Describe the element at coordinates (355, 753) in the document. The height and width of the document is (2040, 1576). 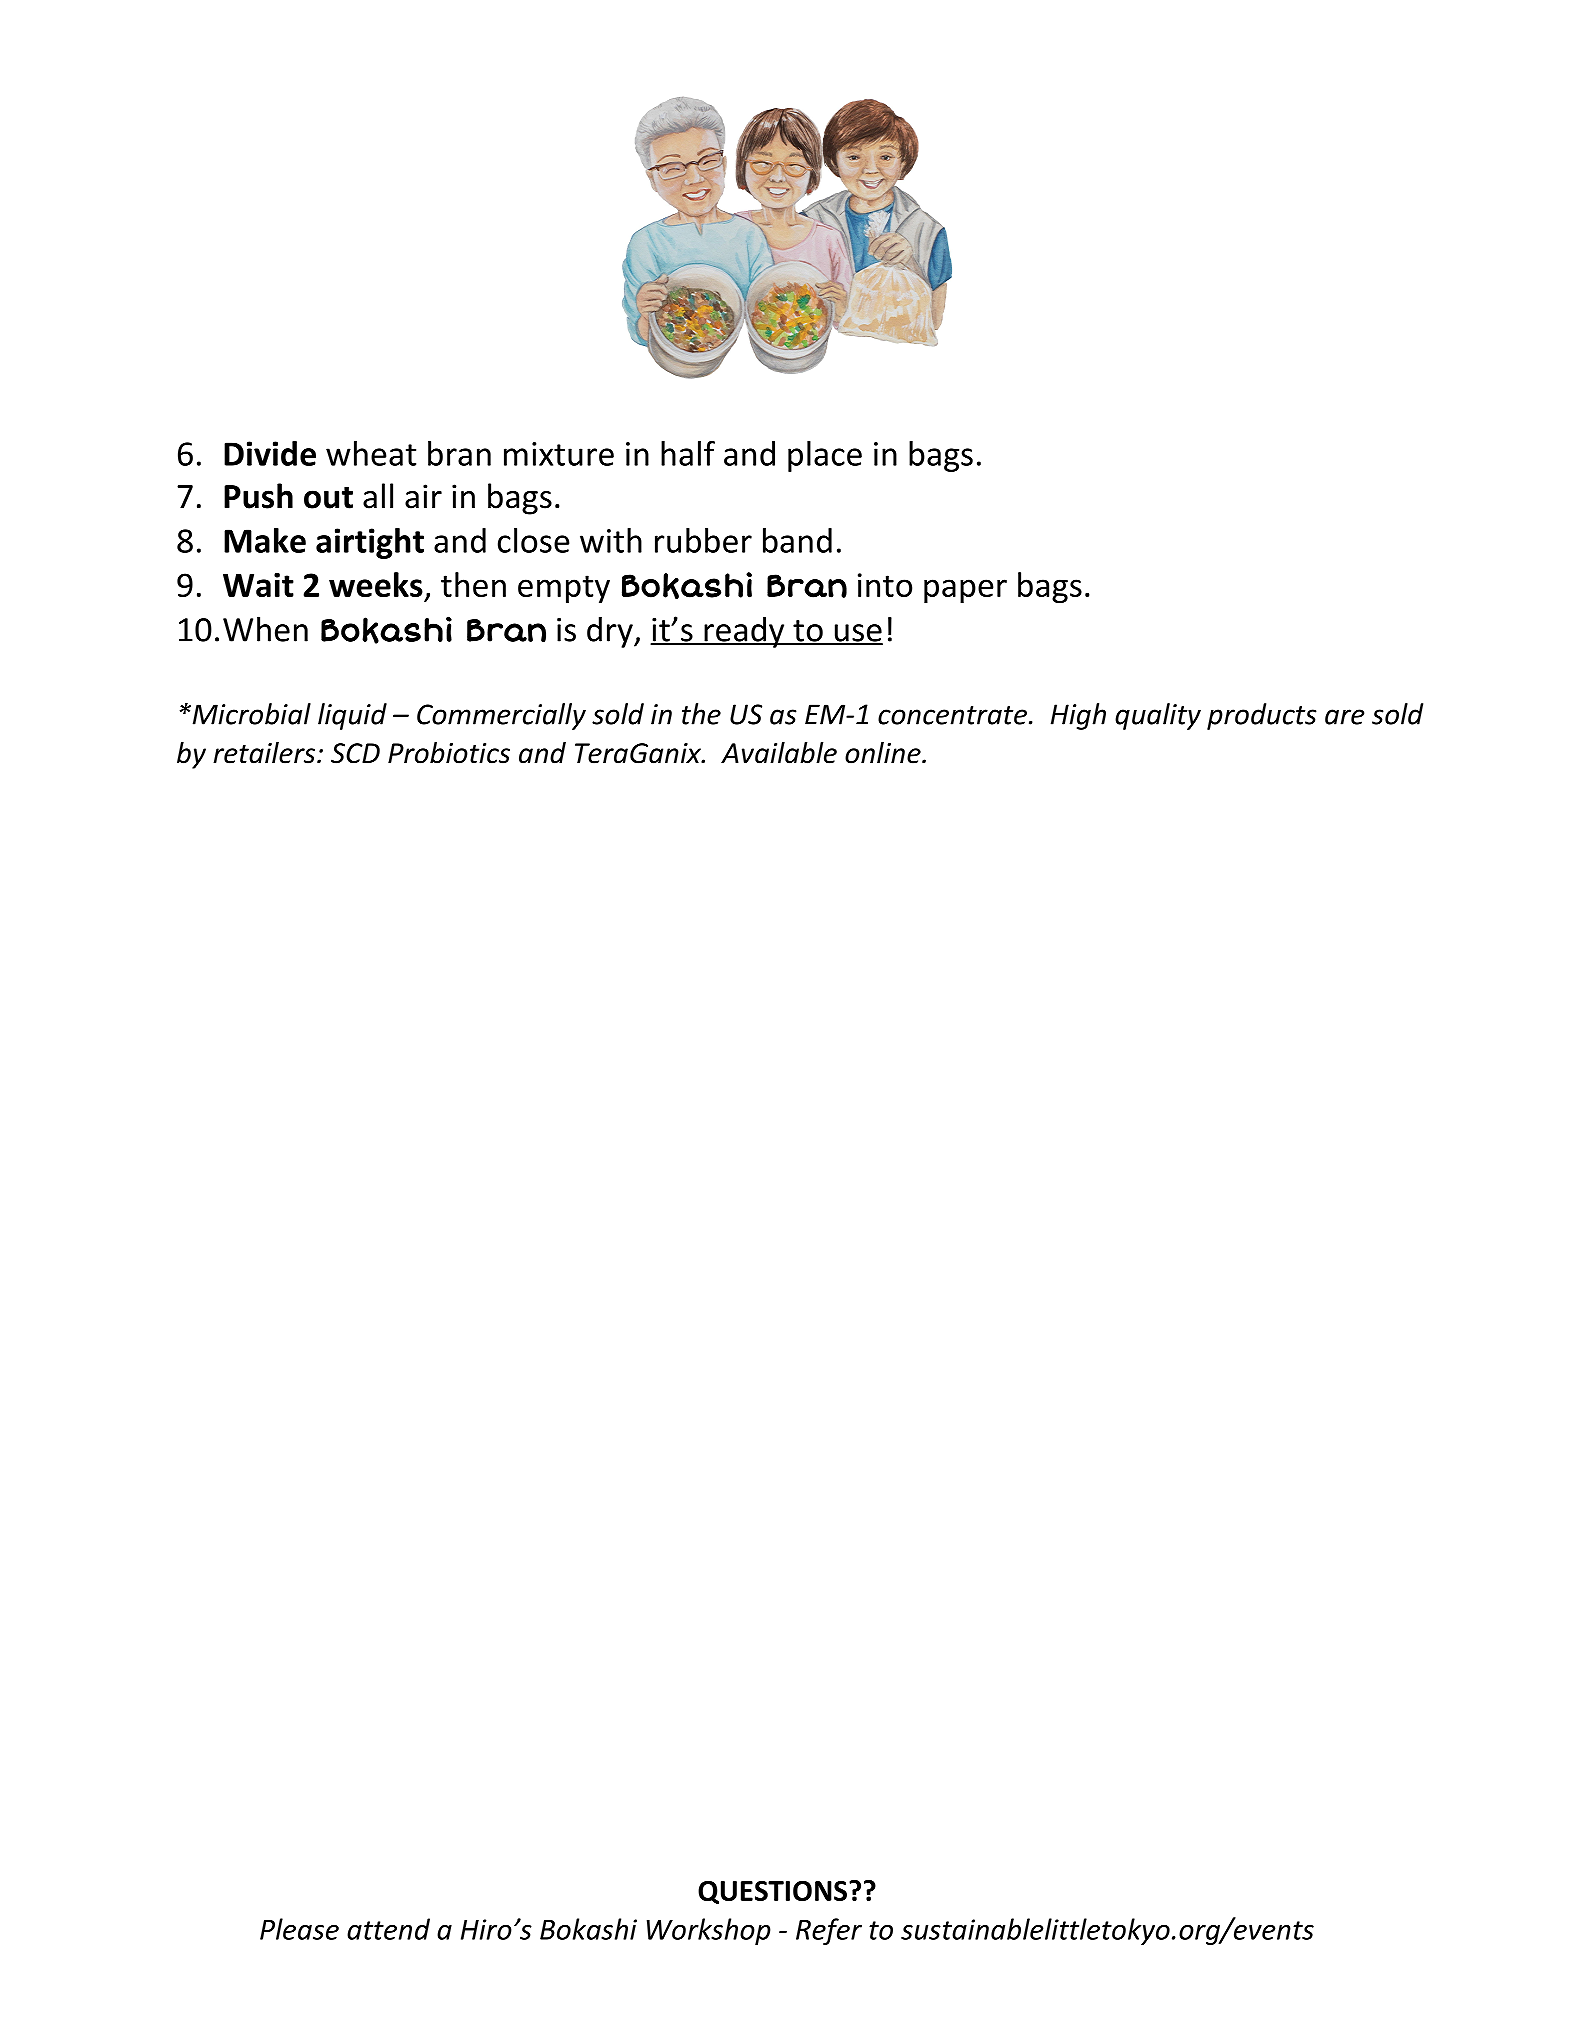
I see `SCD` at that location.
